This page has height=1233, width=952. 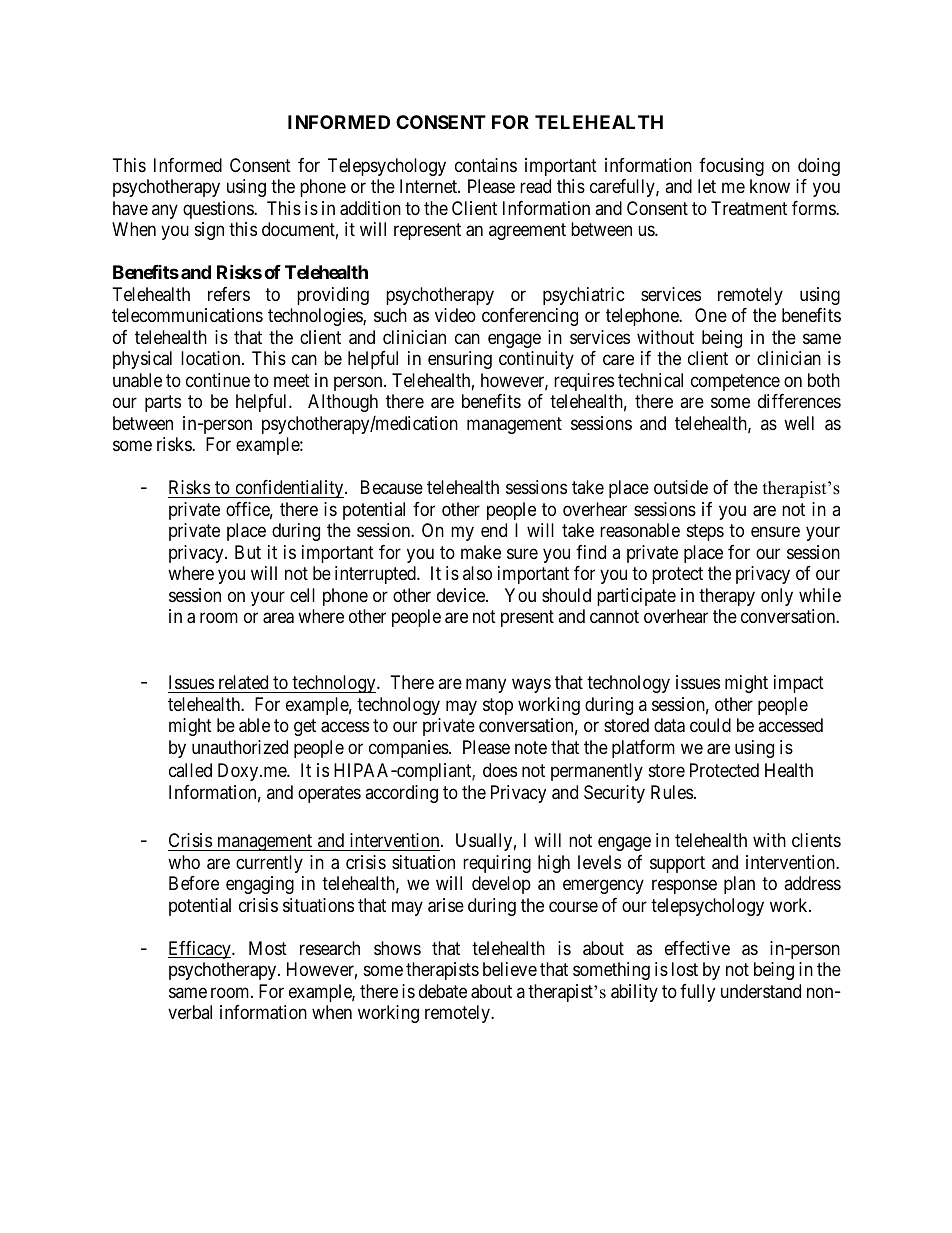 What do you see at coordinates (477, 573) in the page?
I see `also` at bounding box center [477, 573].
